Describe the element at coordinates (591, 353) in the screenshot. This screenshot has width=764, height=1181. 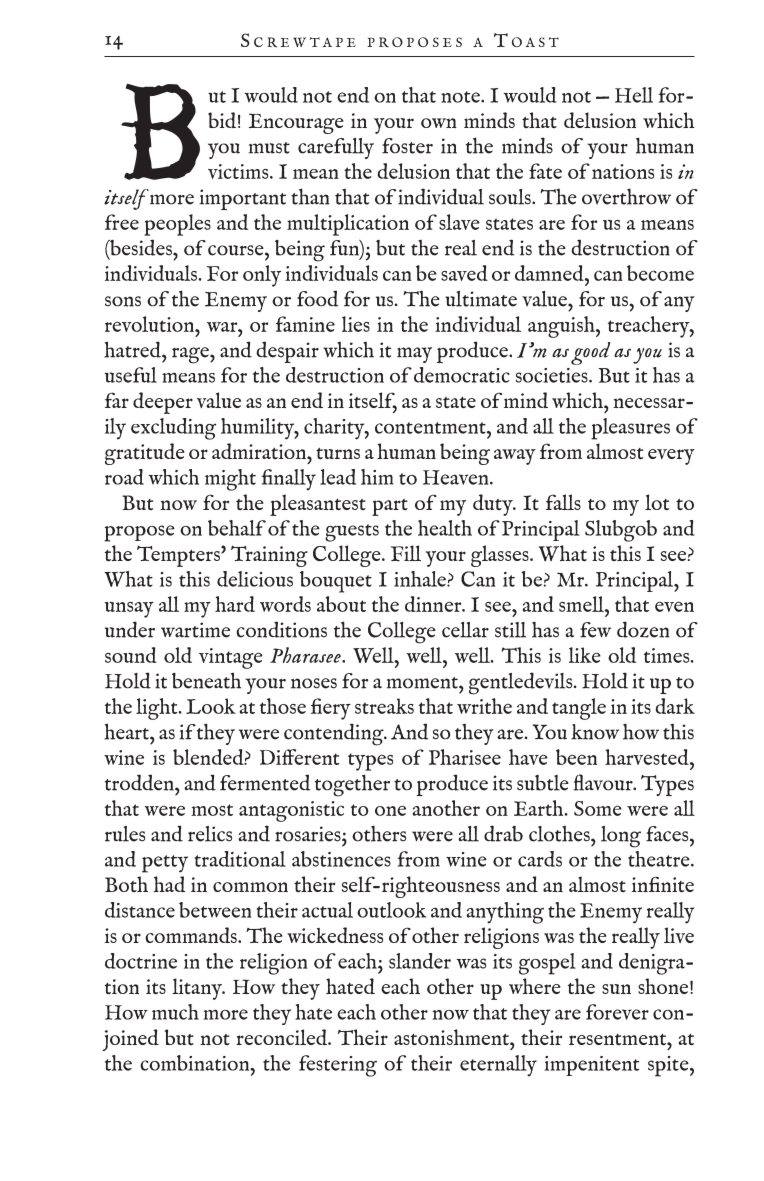
I see `good` at that location.
